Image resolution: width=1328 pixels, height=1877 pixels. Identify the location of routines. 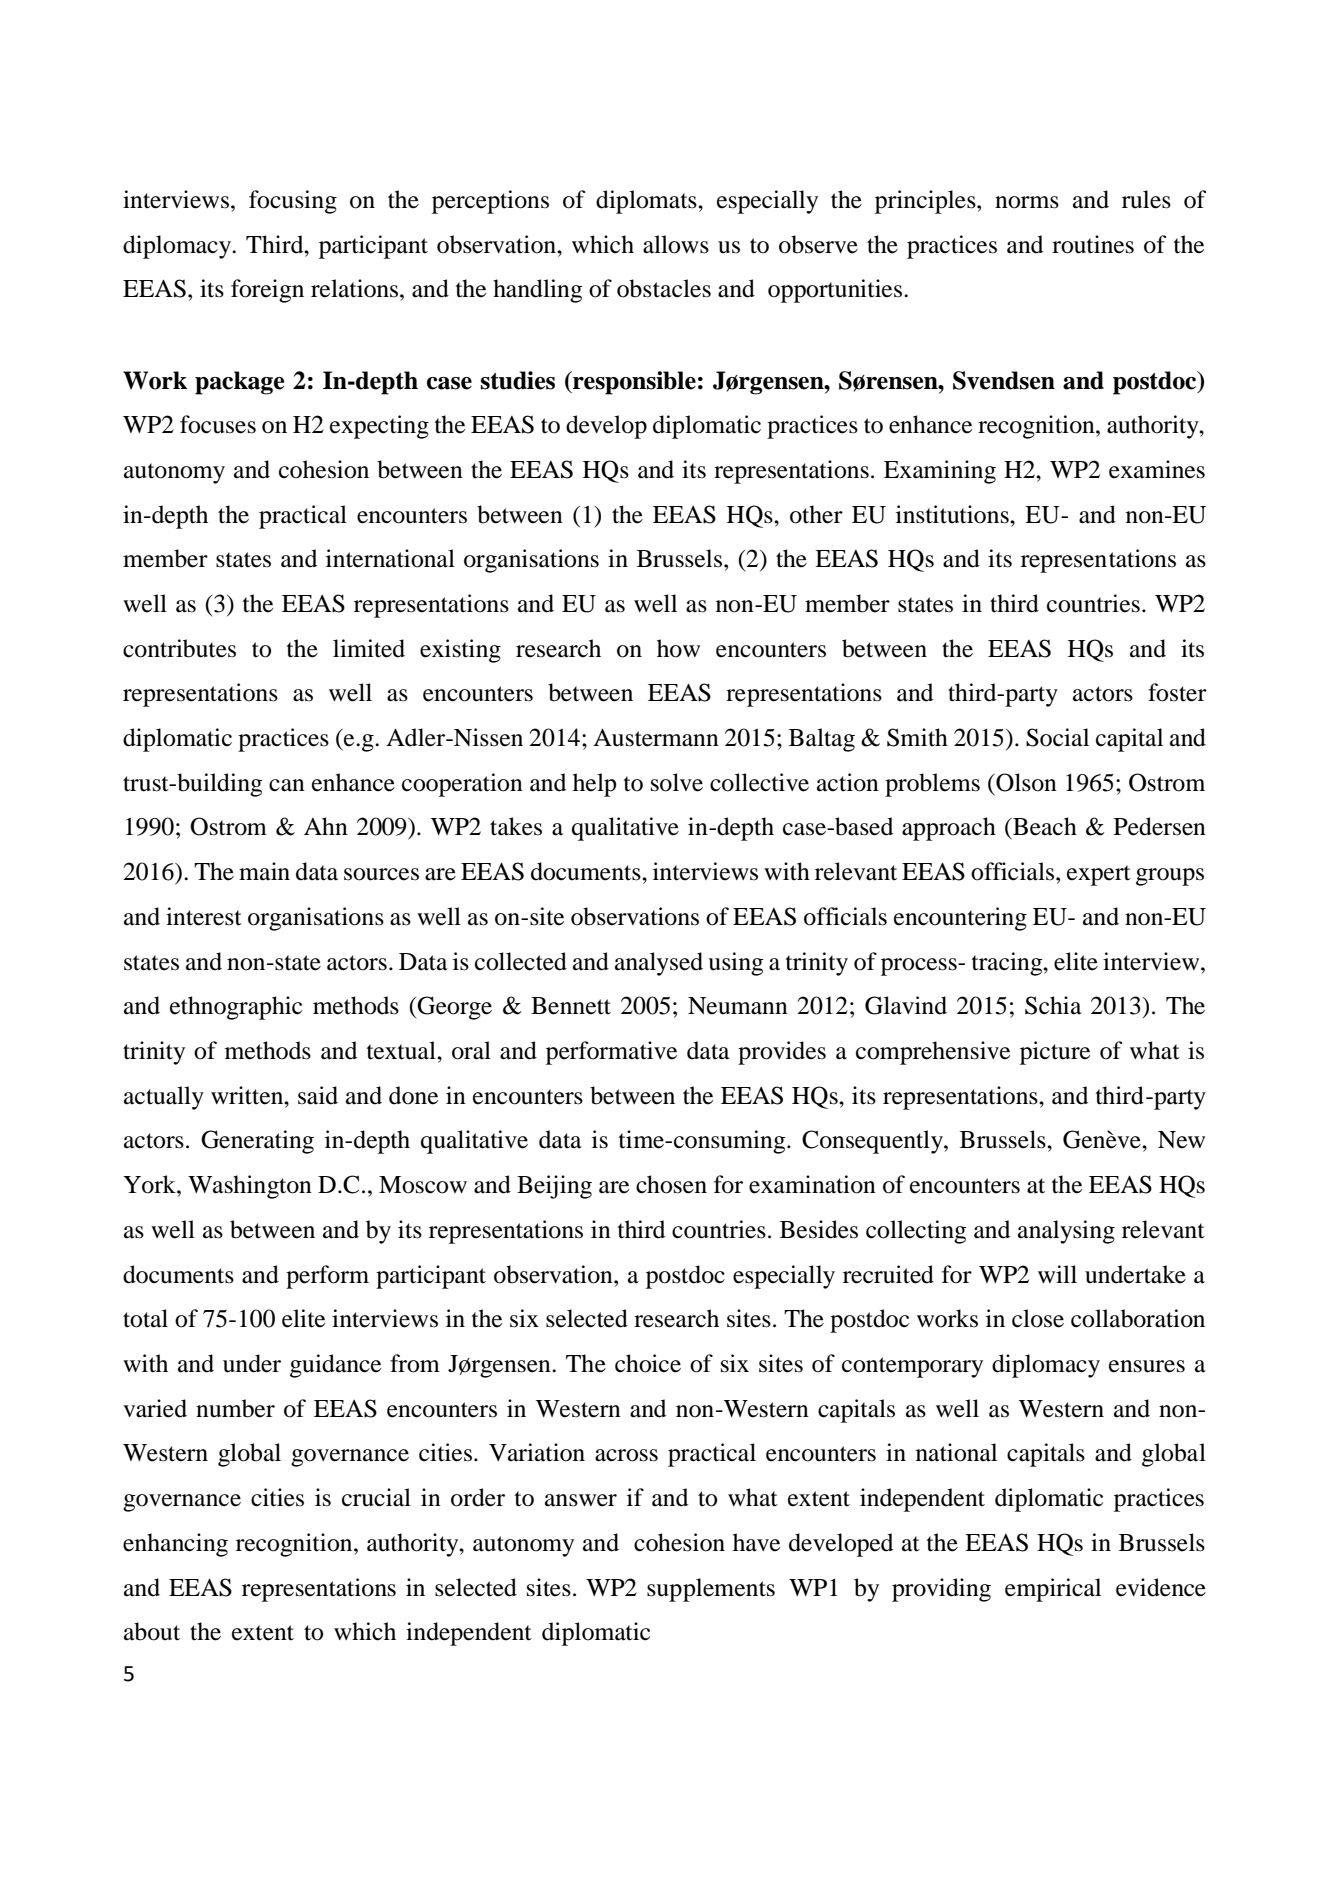
(1093, 244).
